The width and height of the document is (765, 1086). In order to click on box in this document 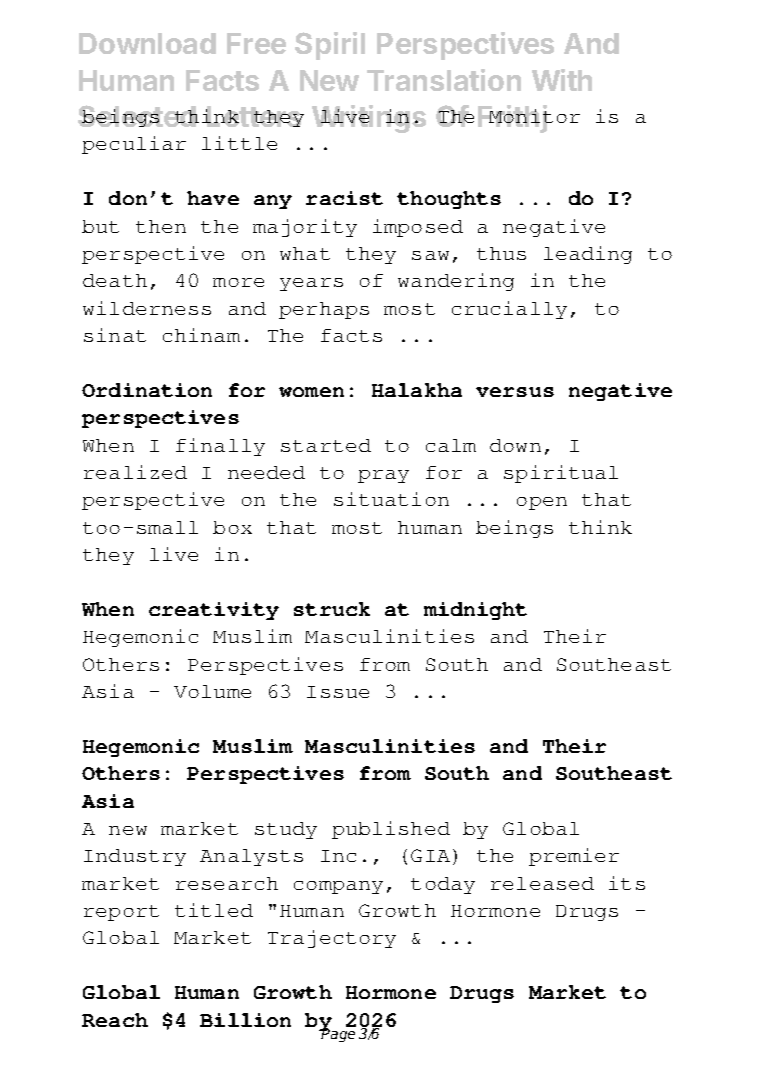, I will do `click(232, 527)`.
